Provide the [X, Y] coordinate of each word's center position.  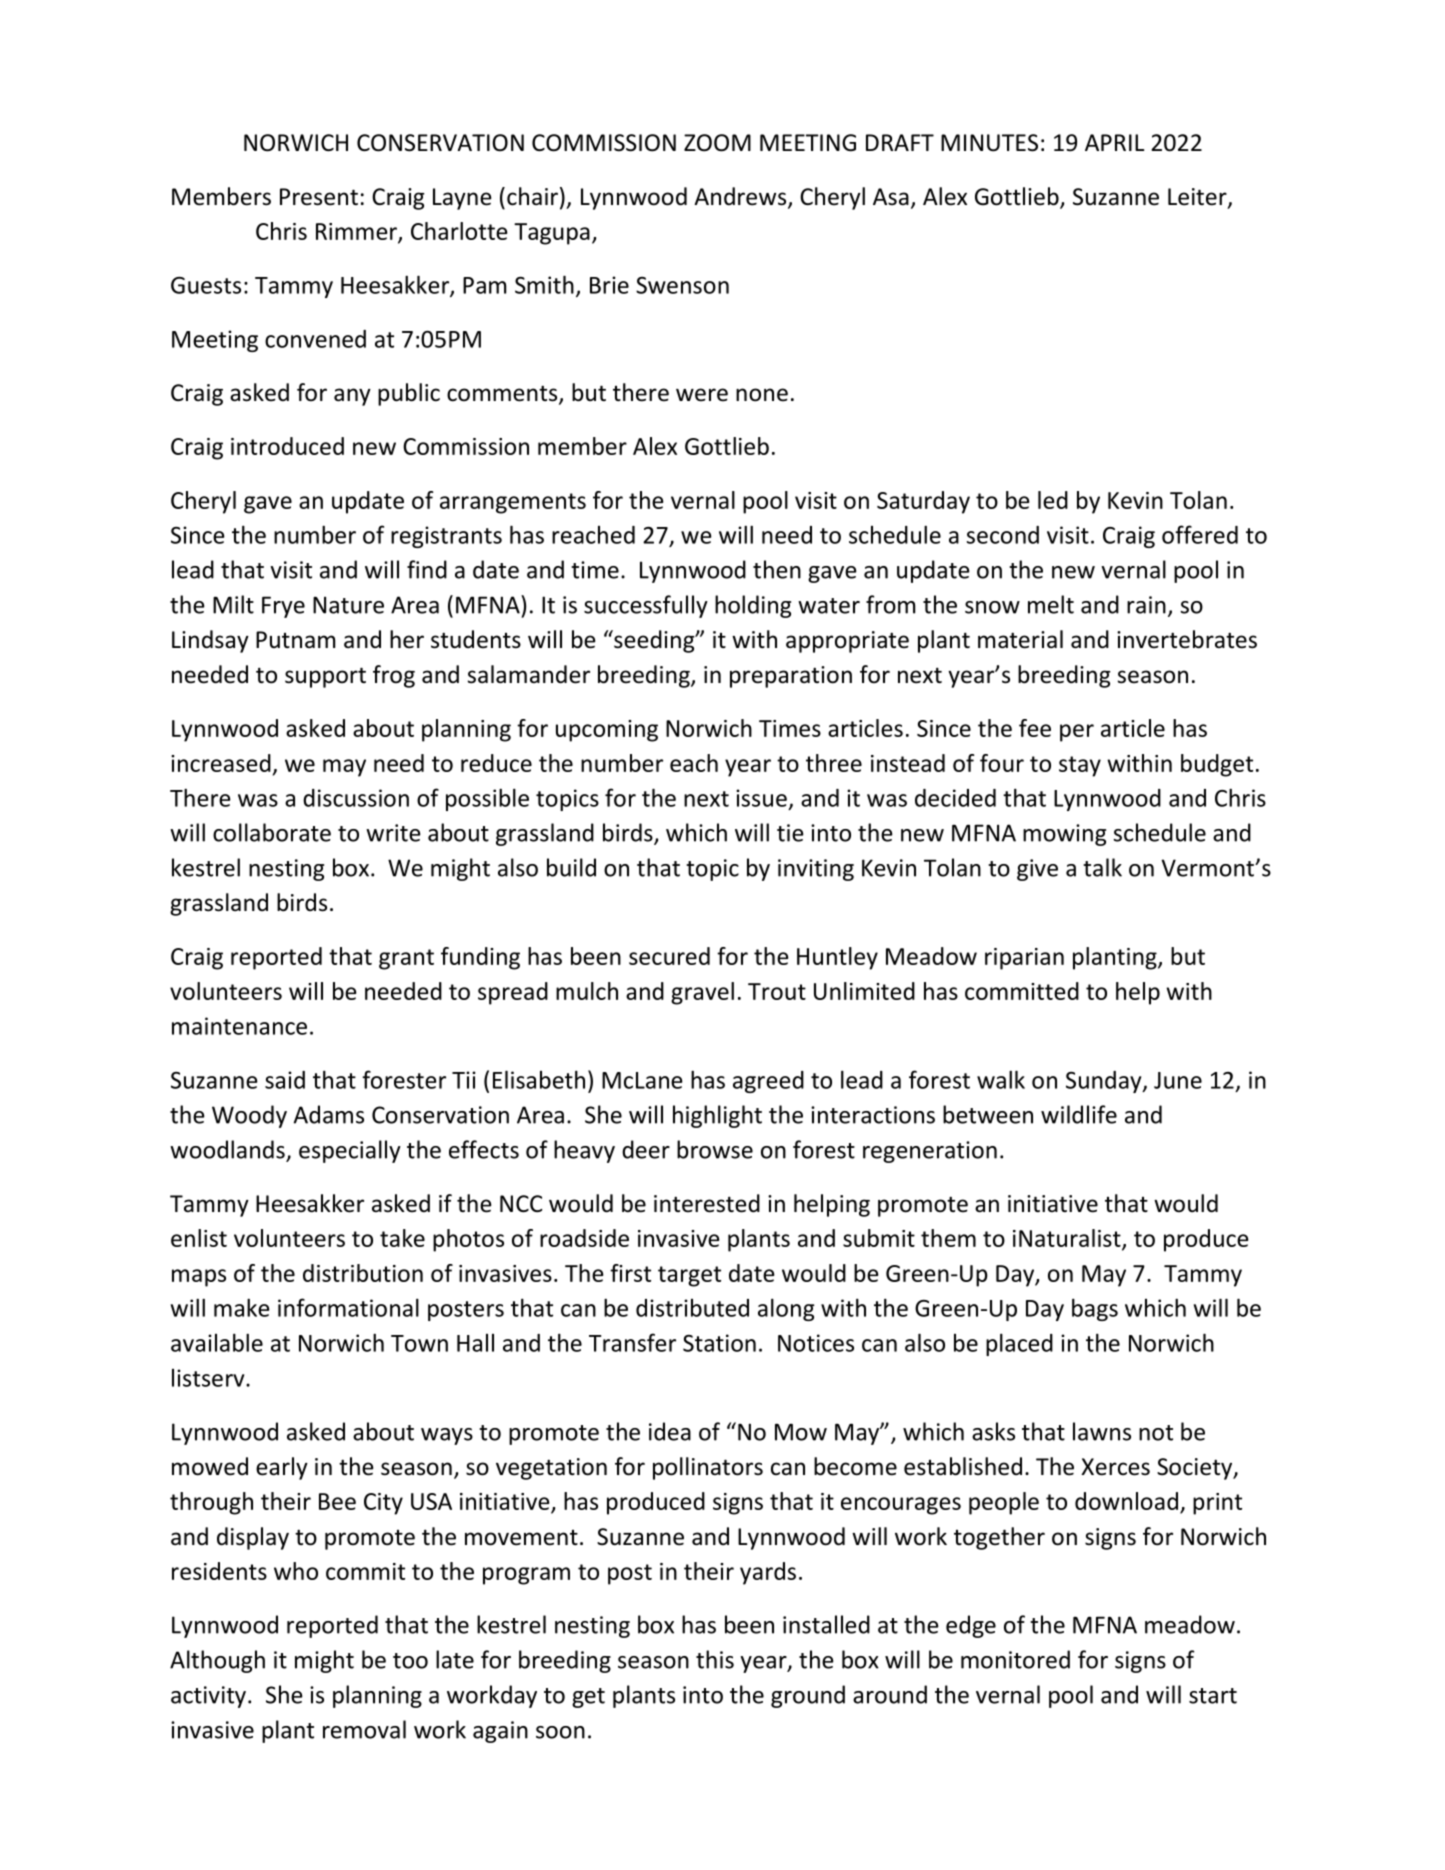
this [715, 1659]
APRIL [1114, 142]
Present [319, 197]
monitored [1015, 1659]
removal [364, 1729]
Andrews [741, 197]
